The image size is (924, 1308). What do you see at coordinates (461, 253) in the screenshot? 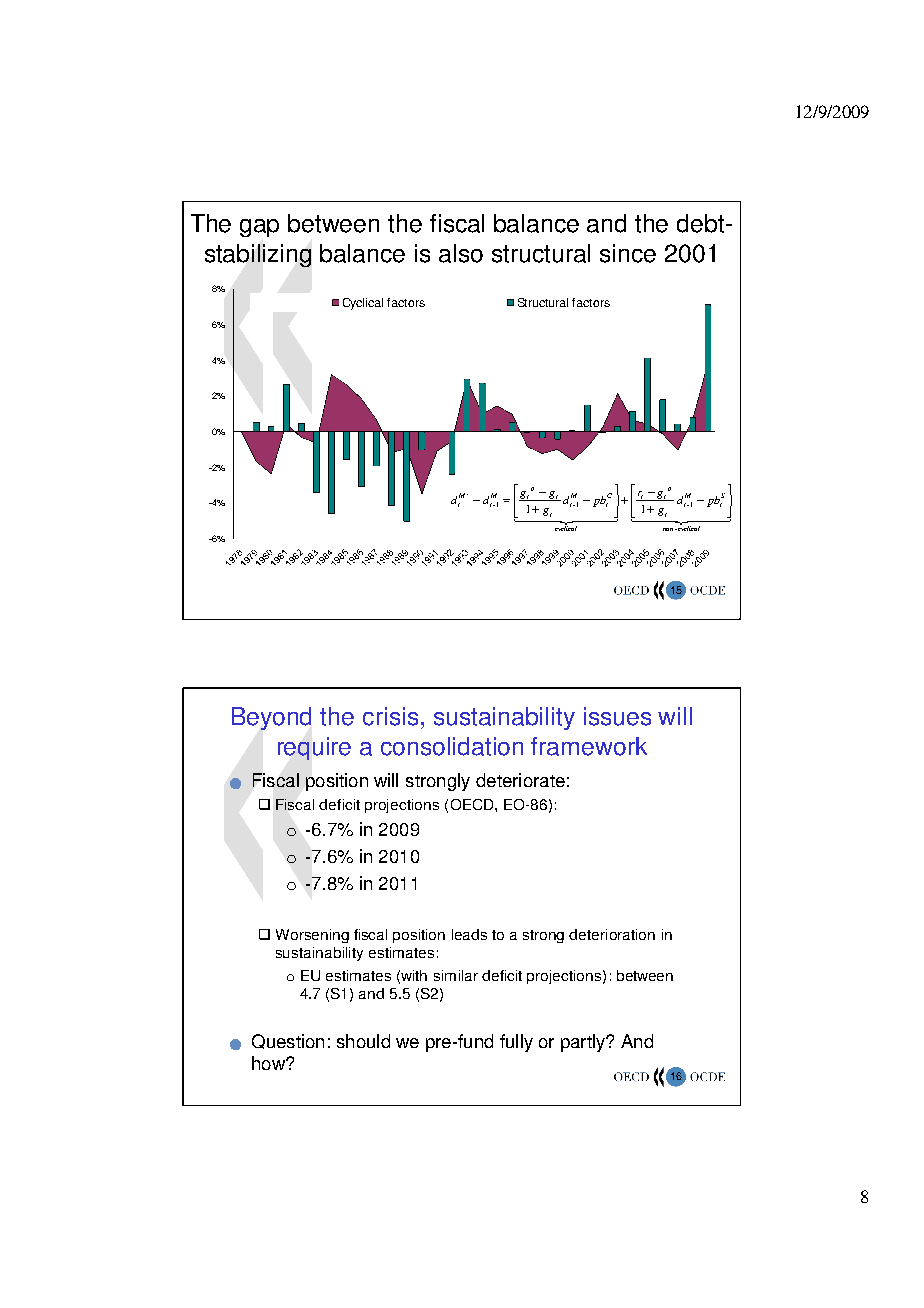
I see `also` at bounding box center [461, 253].
